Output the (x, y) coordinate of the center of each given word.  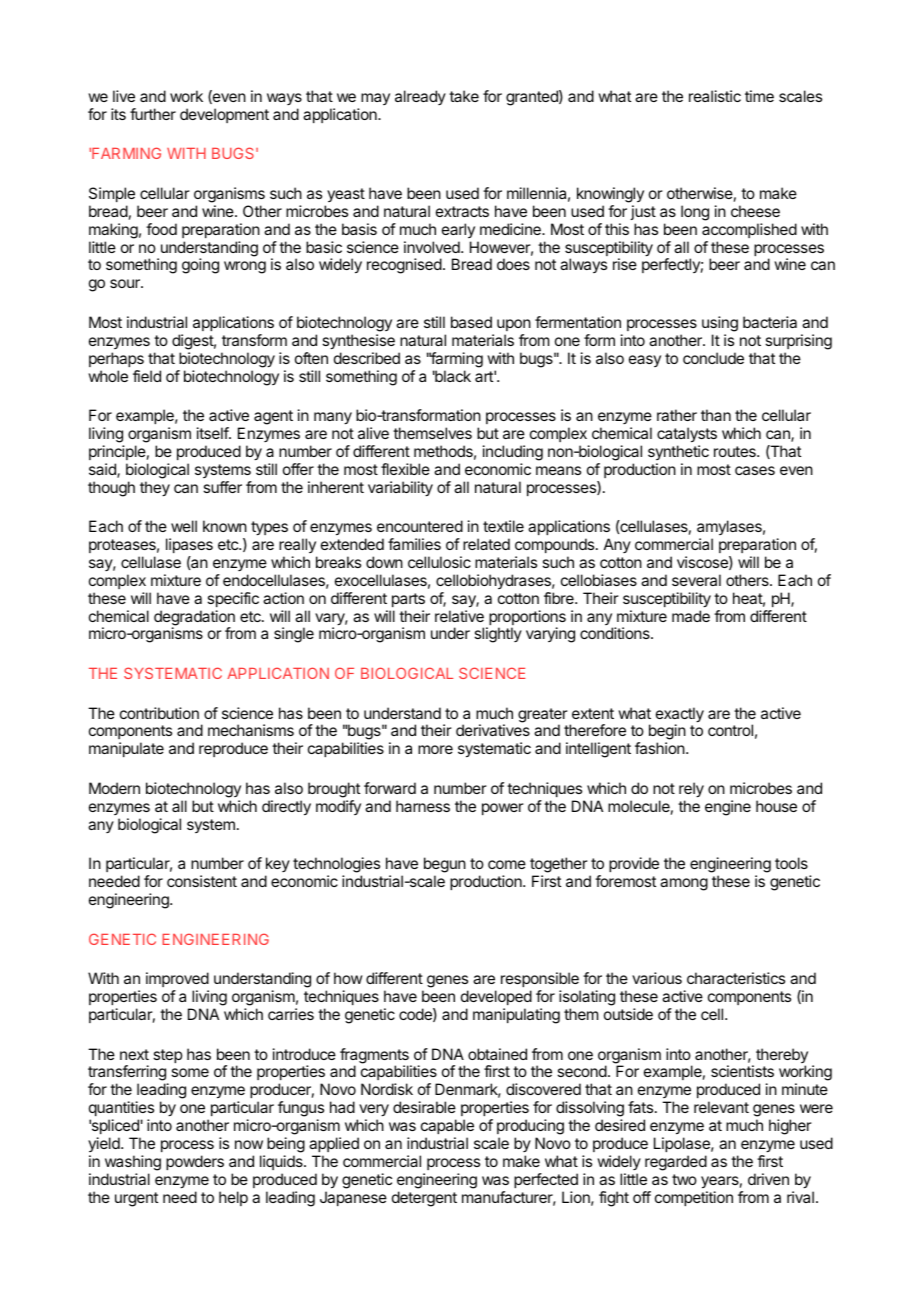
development (224, 115)
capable (447, 1126)
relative (459, 616)
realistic (715, 96)
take (464, 96)
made (691, 616)
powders (195, 1162)
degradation (194, 619)
